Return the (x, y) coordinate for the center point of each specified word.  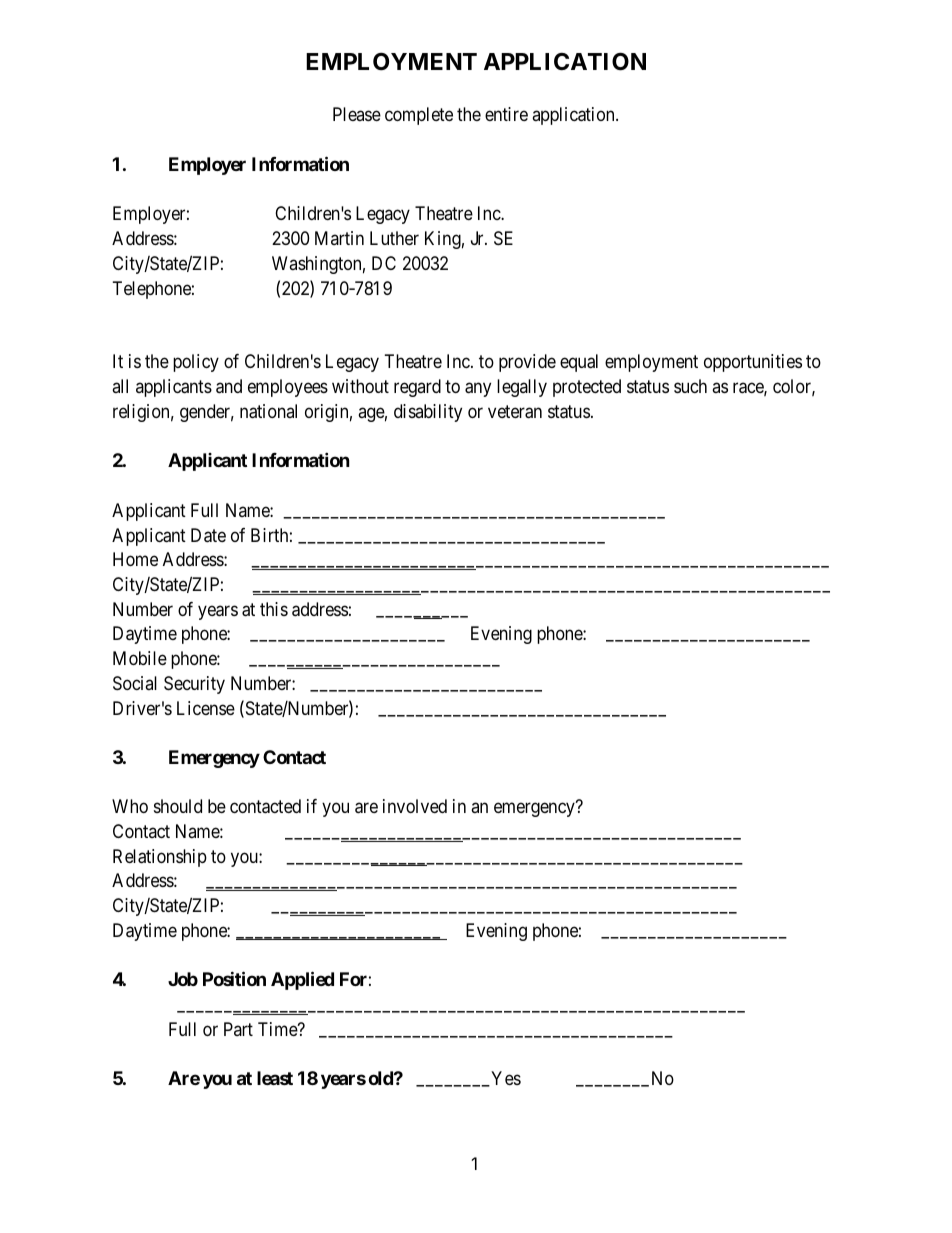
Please (357, 114)
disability (428, 413)
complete (419, 116)
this (274, 609)
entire (506, 114)
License (206, 708)
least (275, 1078)
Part (238, 1029)
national (268, 411)
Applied (302, 980)
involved (415, 806)
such (690, 386)
